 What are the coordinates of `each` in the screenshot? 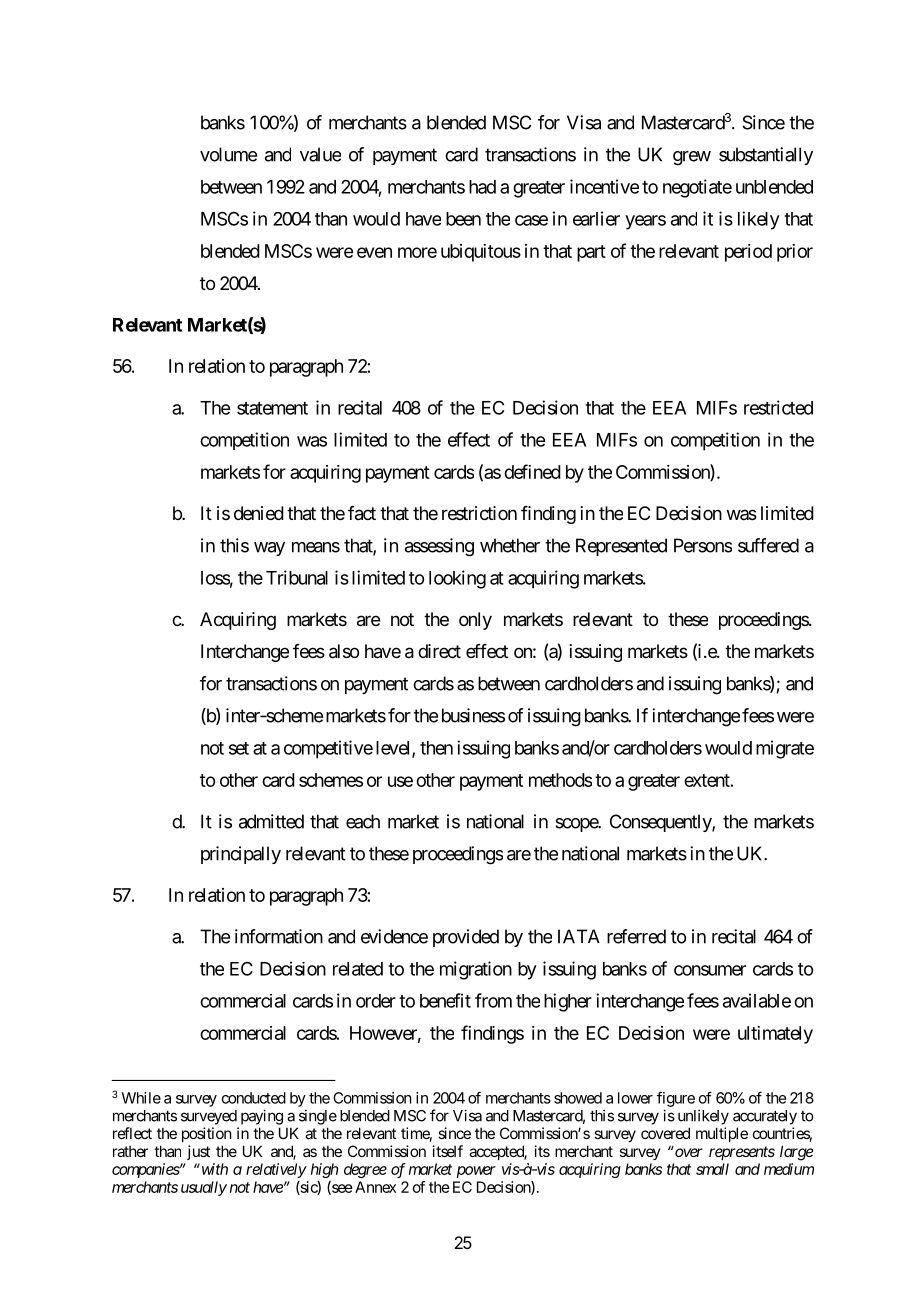 It's located at (363, 821).
